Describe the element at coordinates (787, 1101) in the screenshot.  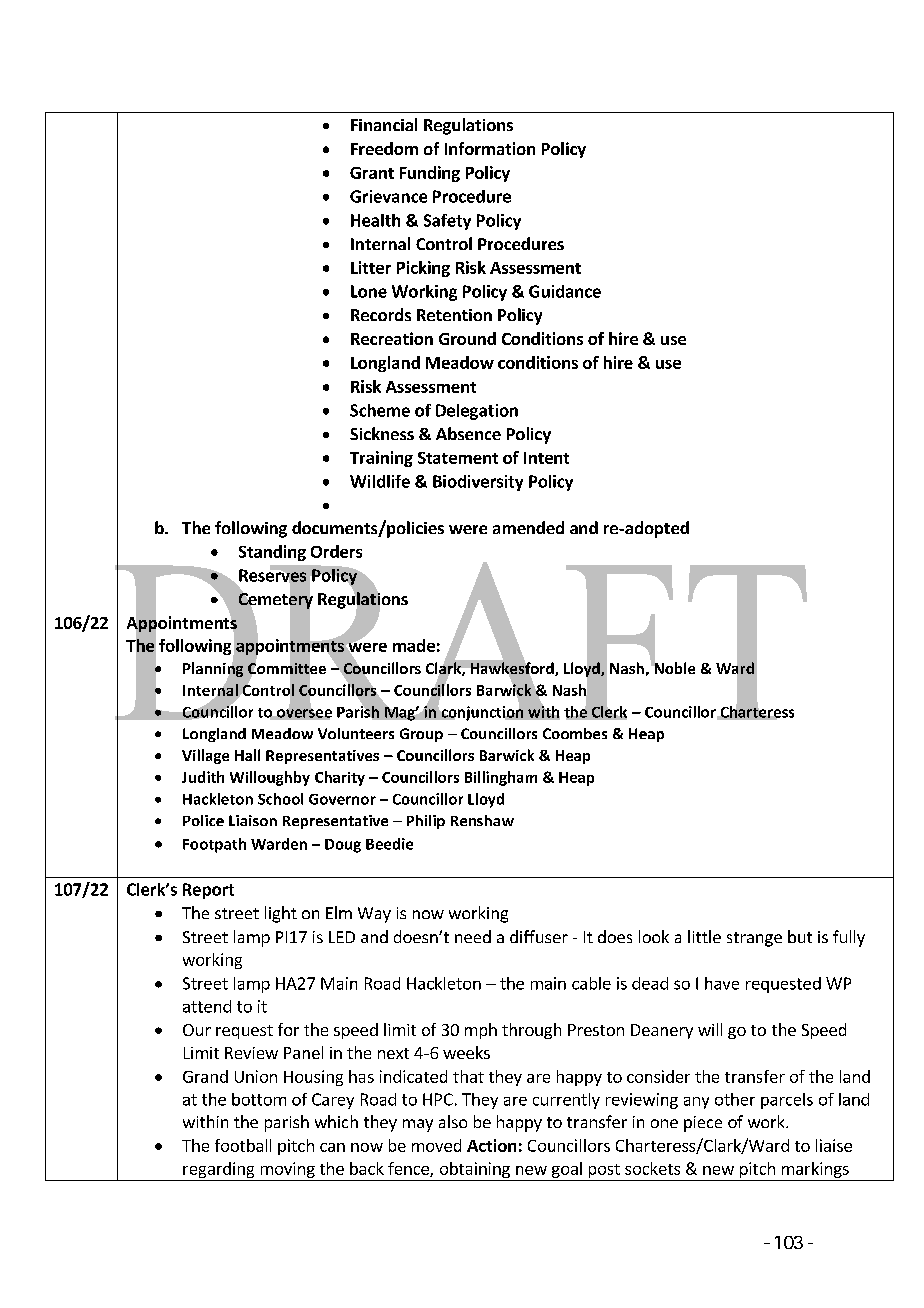
I see `parcels` at that location.
